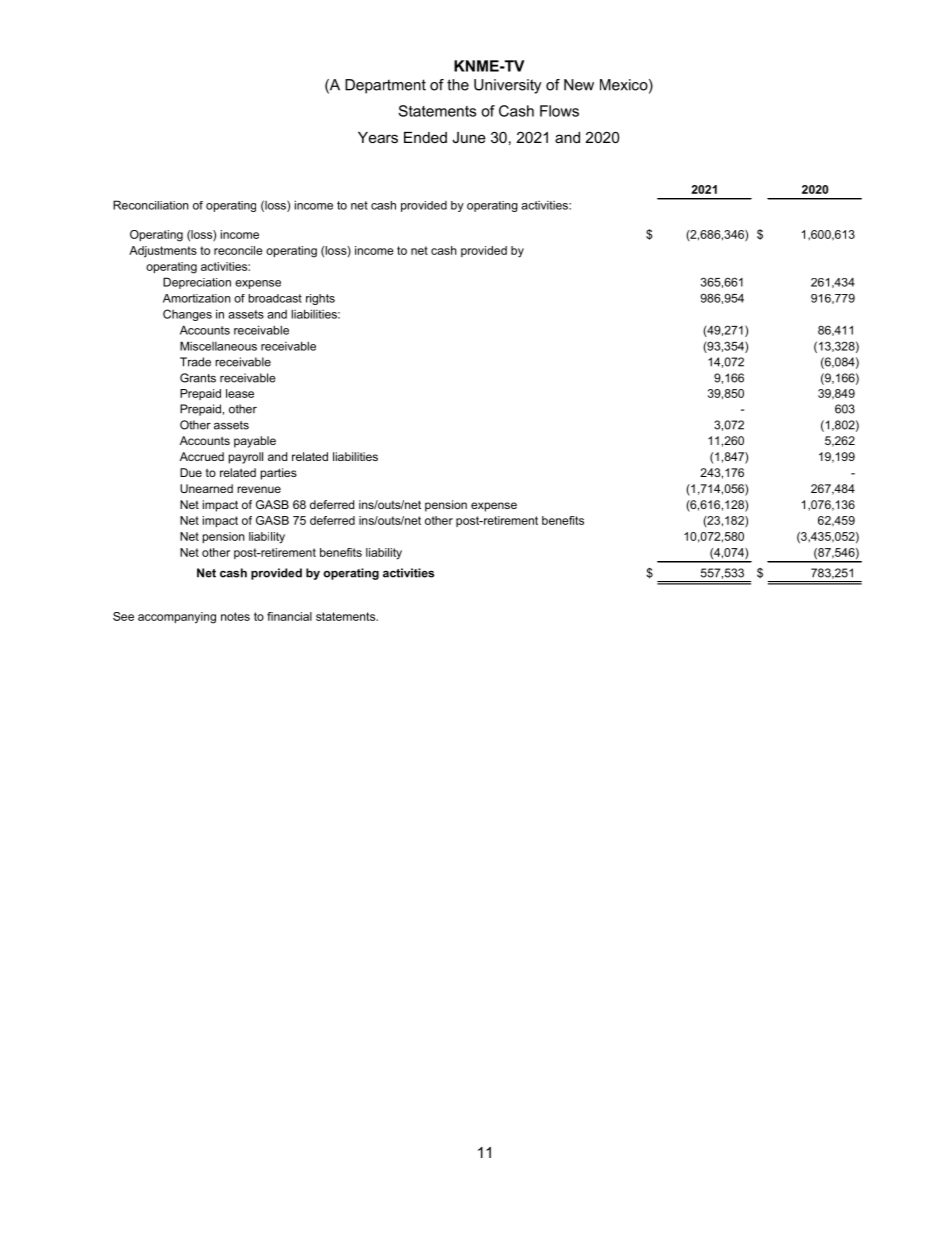 The height and width of the screenshot is (1233, 952). I want to click on Reconciliation, so click(151, 205).
